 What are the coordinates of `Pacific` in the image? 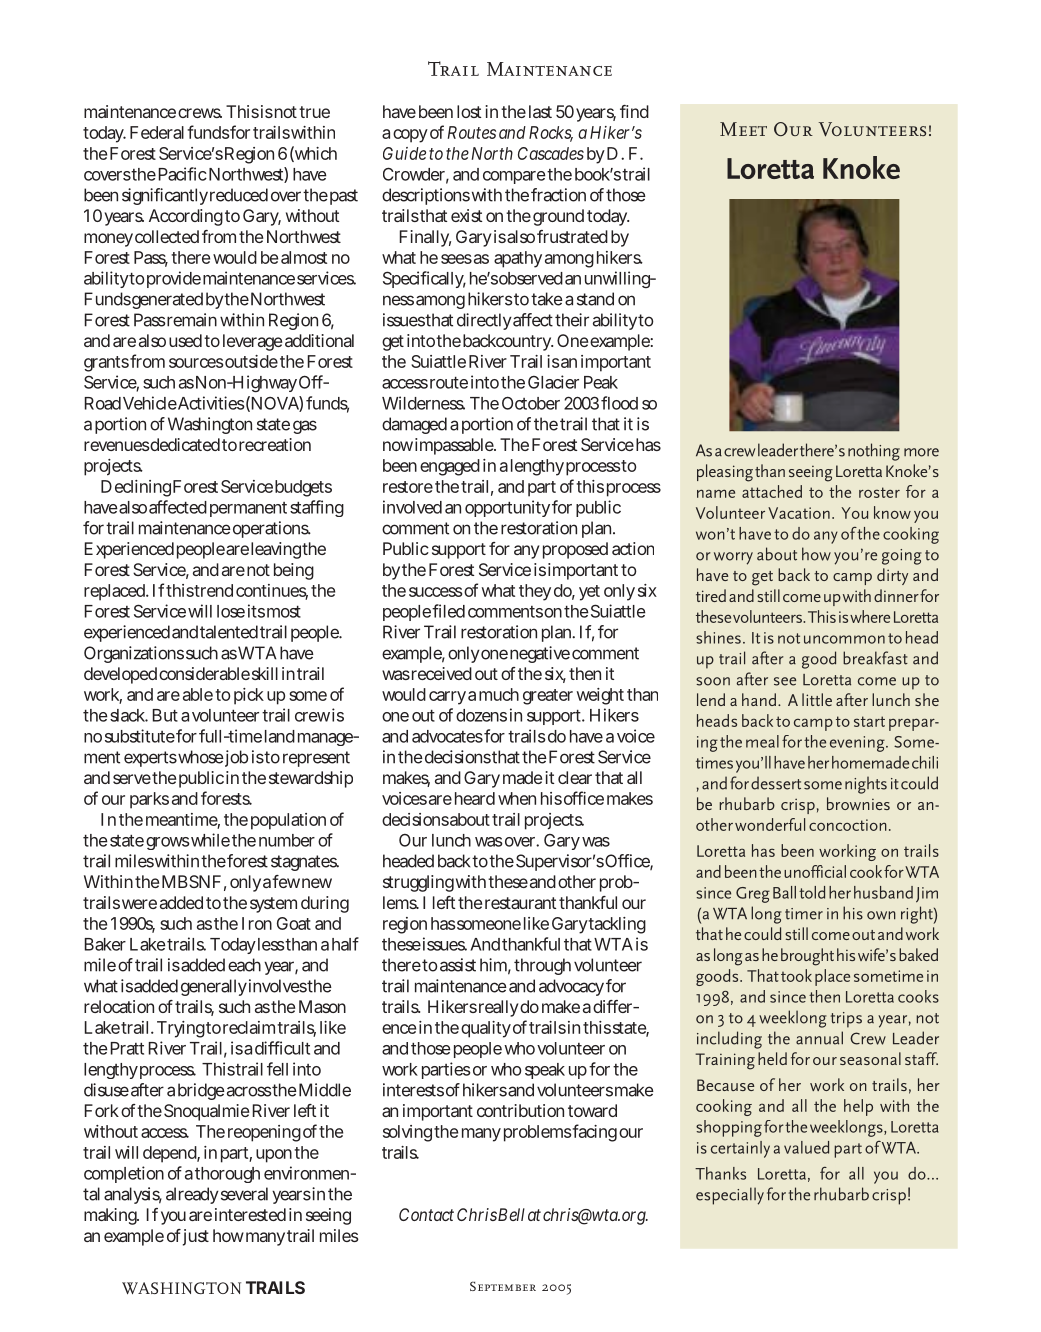 It's located at (183, 174).
